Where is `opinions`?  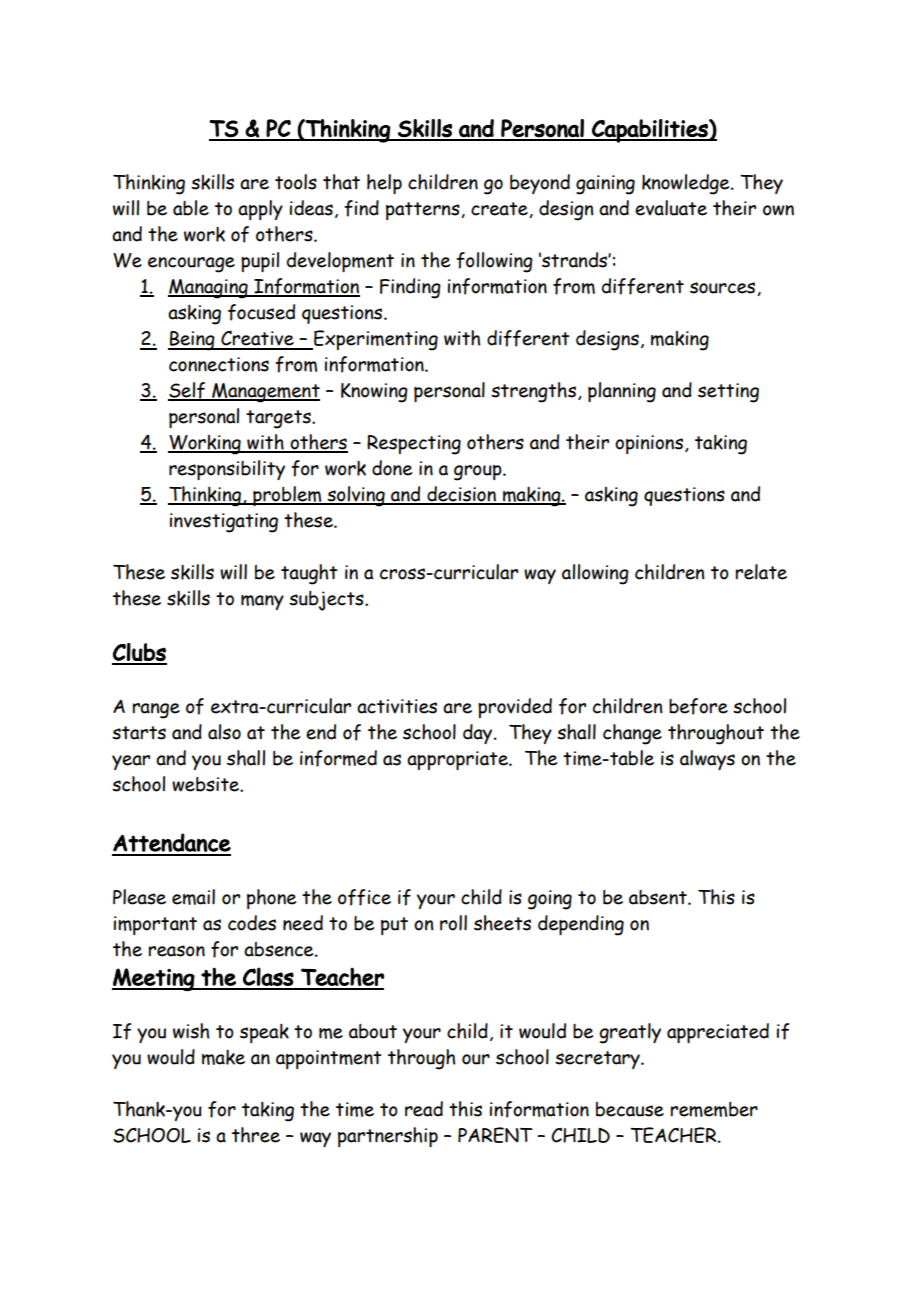
opinions is located at coordinates (649, 444).
